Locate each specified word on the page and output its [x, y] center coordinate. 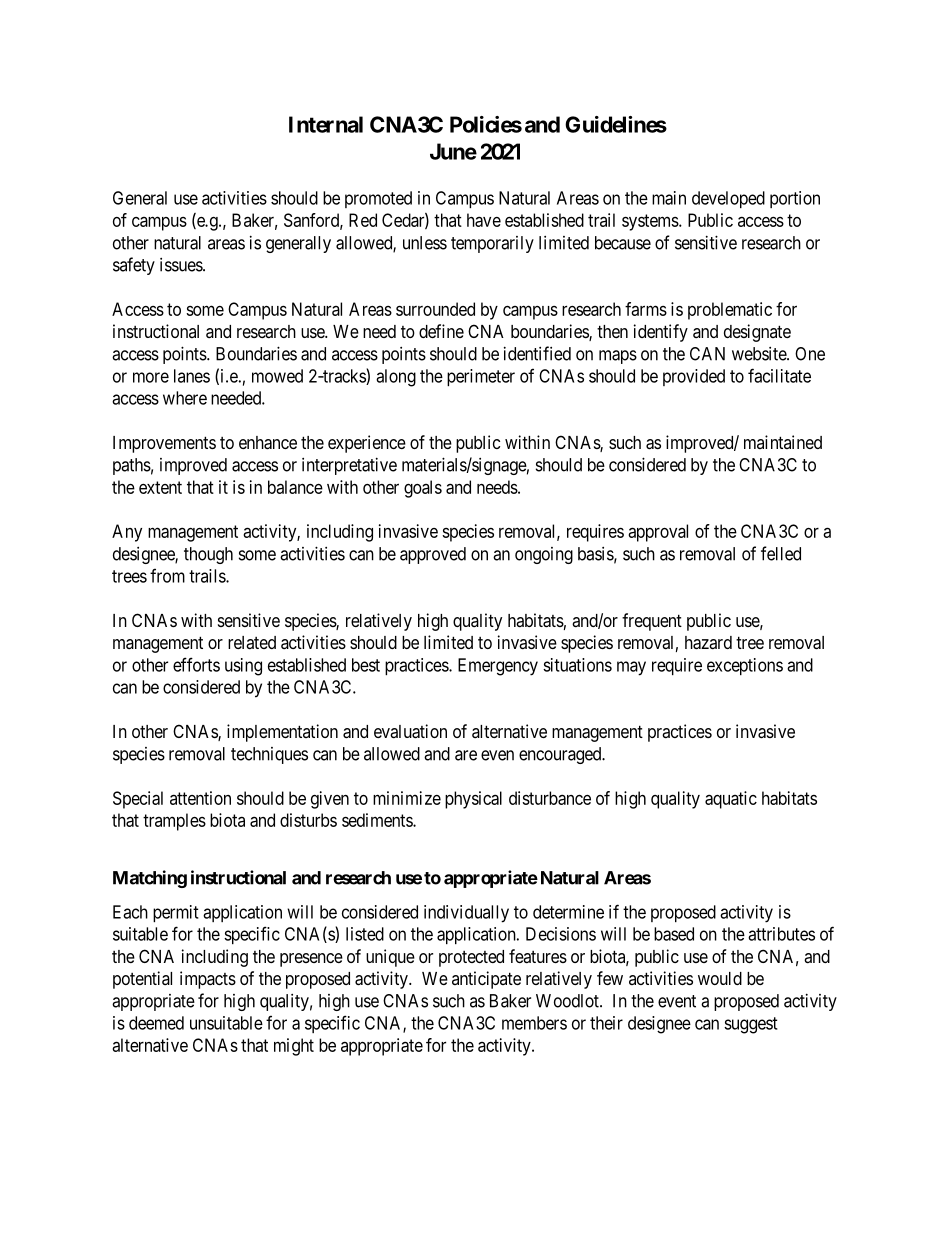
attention [200, 798]
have [484, 220]
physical [473, 800]
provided [694, 377]
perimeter [481, 377]
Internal [326, 124]
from [167, 575]
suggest [751, 1025]
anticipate [486, 980]
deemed [156, 1023]
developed [728, 199]
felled [781, 553]
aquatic [731, 800]
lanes [192, 376]
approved [433, 555]
